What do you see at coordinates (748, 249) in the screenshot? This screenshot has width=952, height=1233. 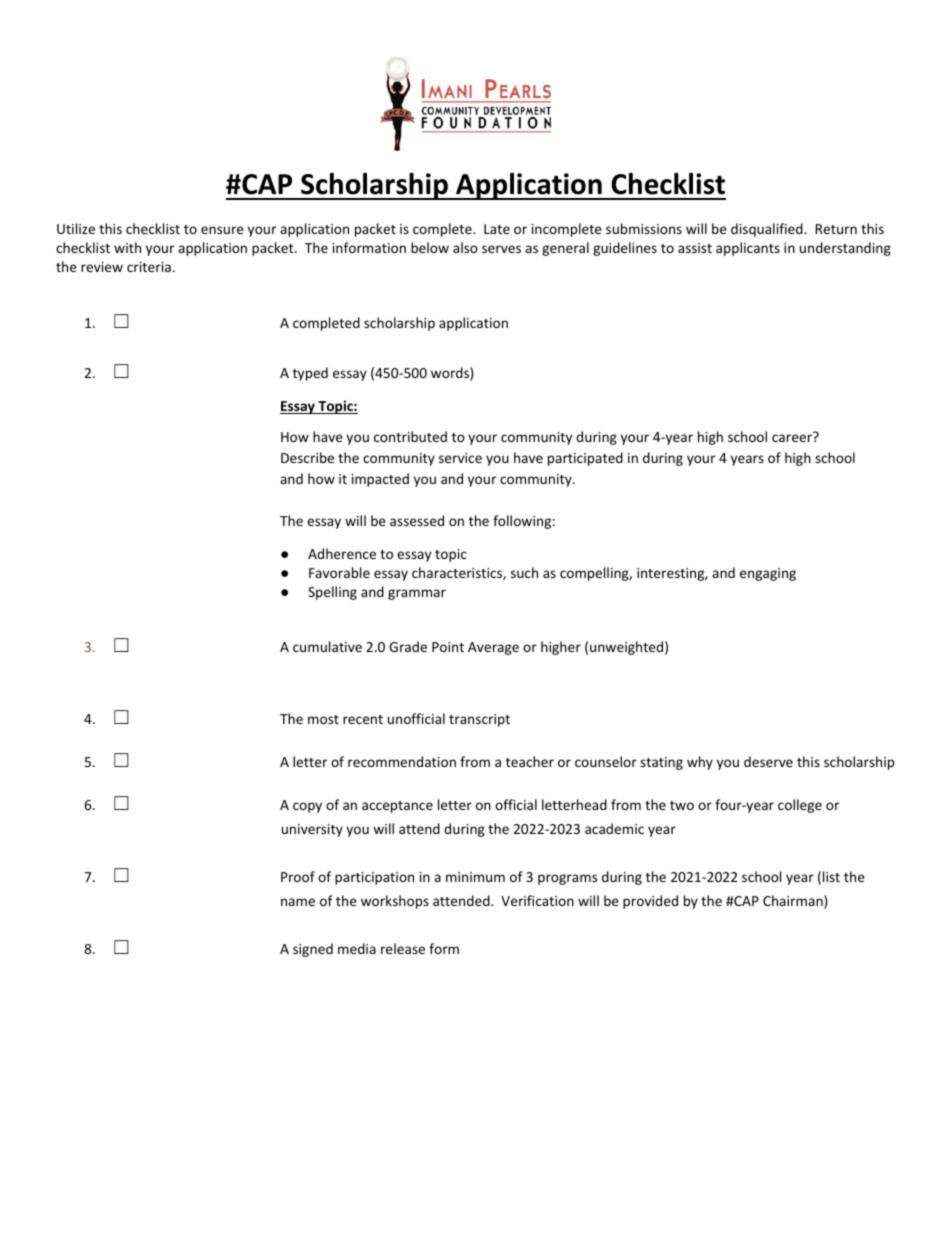 I see `applicants` at bounding box center [748, 249].
